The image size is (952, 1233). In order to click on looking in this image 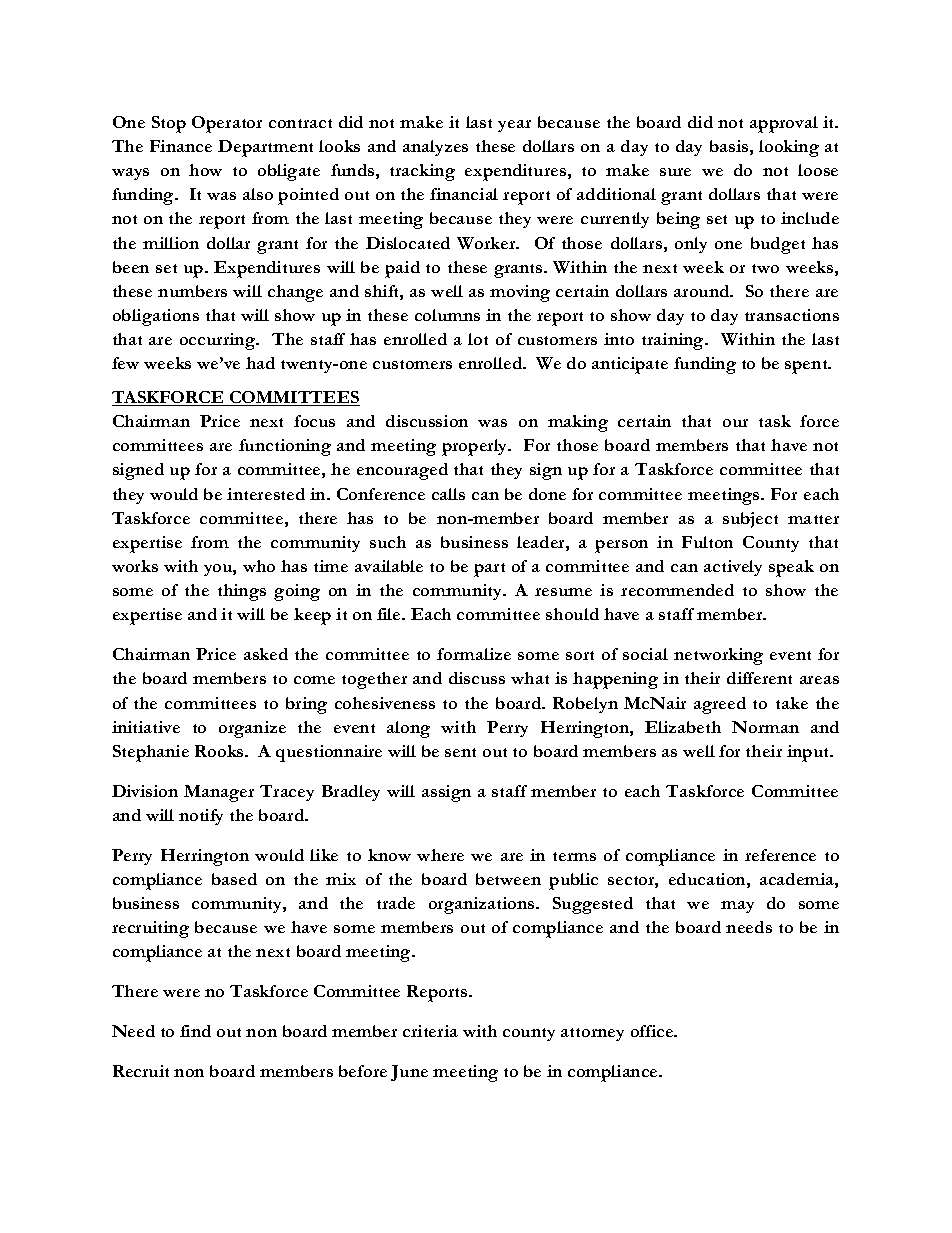, I will do `click(789, 148)`.
